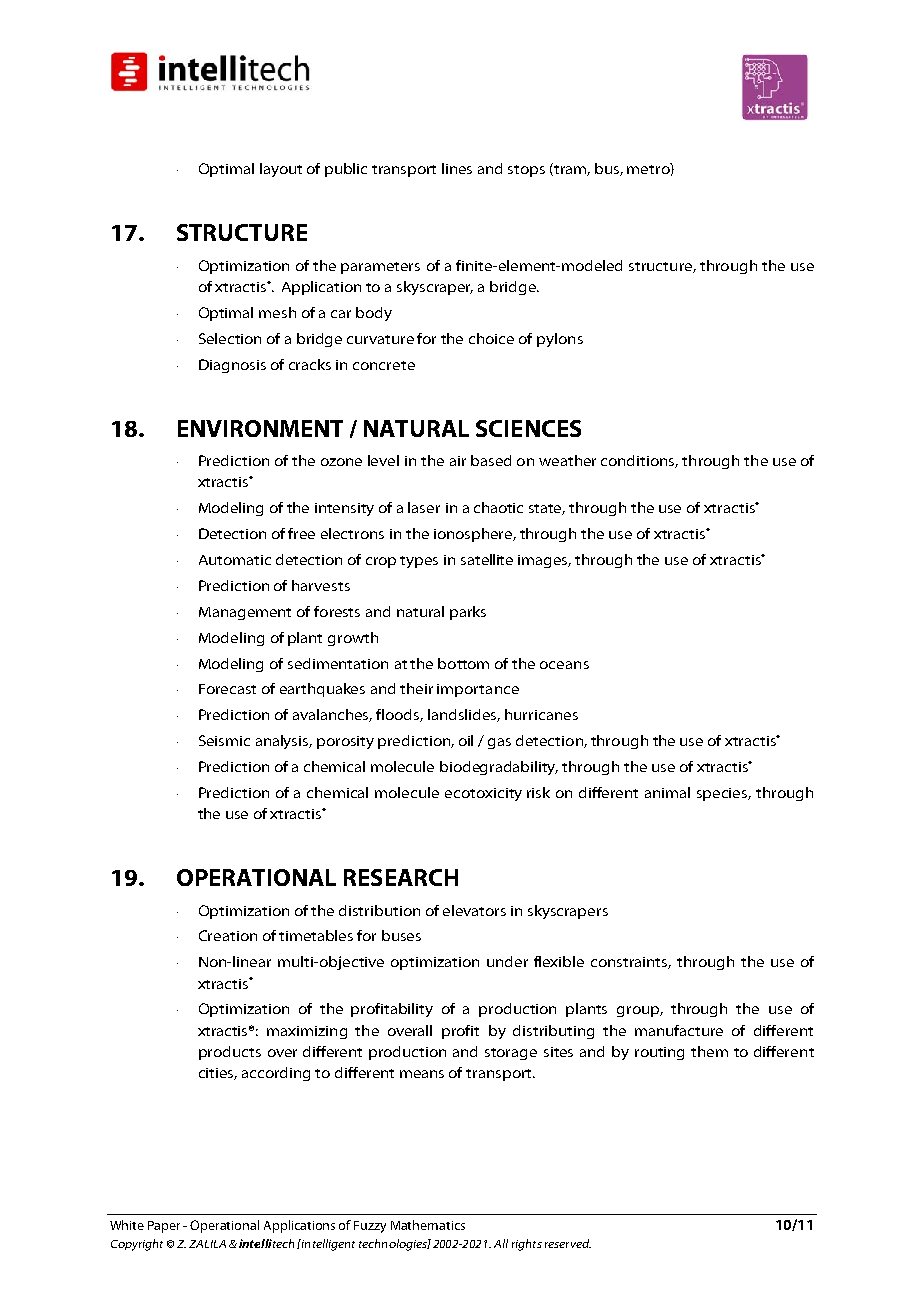  I want to click on weather, so click(567, 460).
